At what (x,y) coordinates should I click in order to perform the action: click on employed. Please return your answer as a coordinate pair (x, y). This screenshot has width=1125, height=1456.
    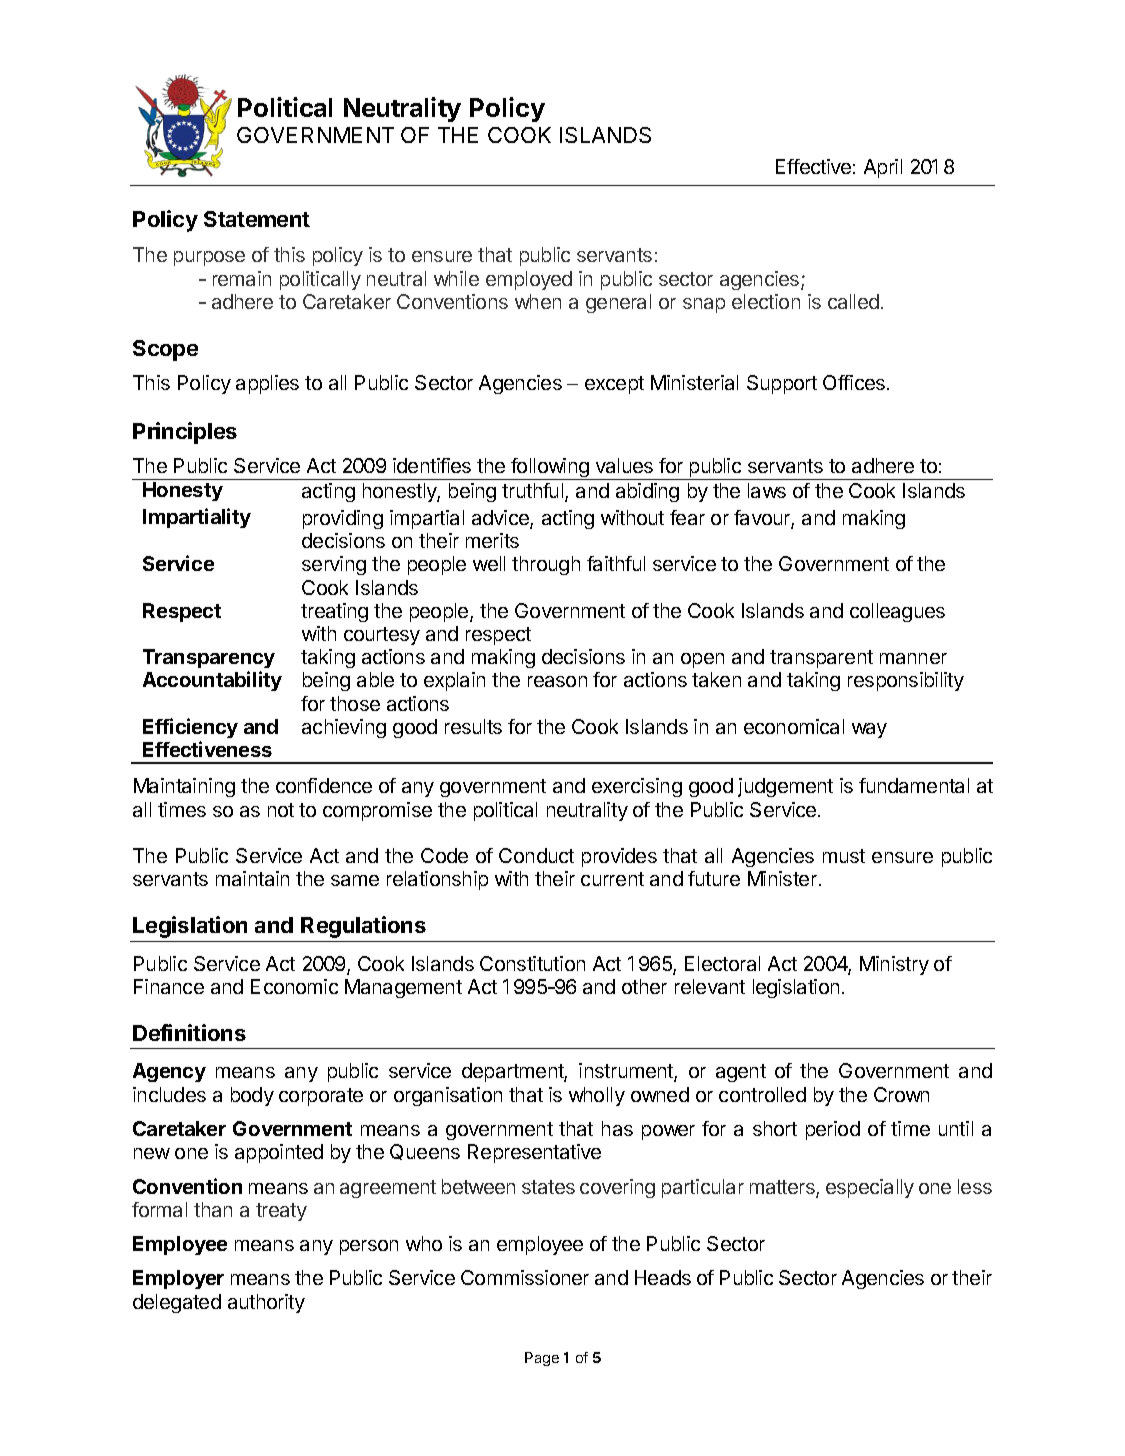
    Looking at the image, I should click on (529, 280).
